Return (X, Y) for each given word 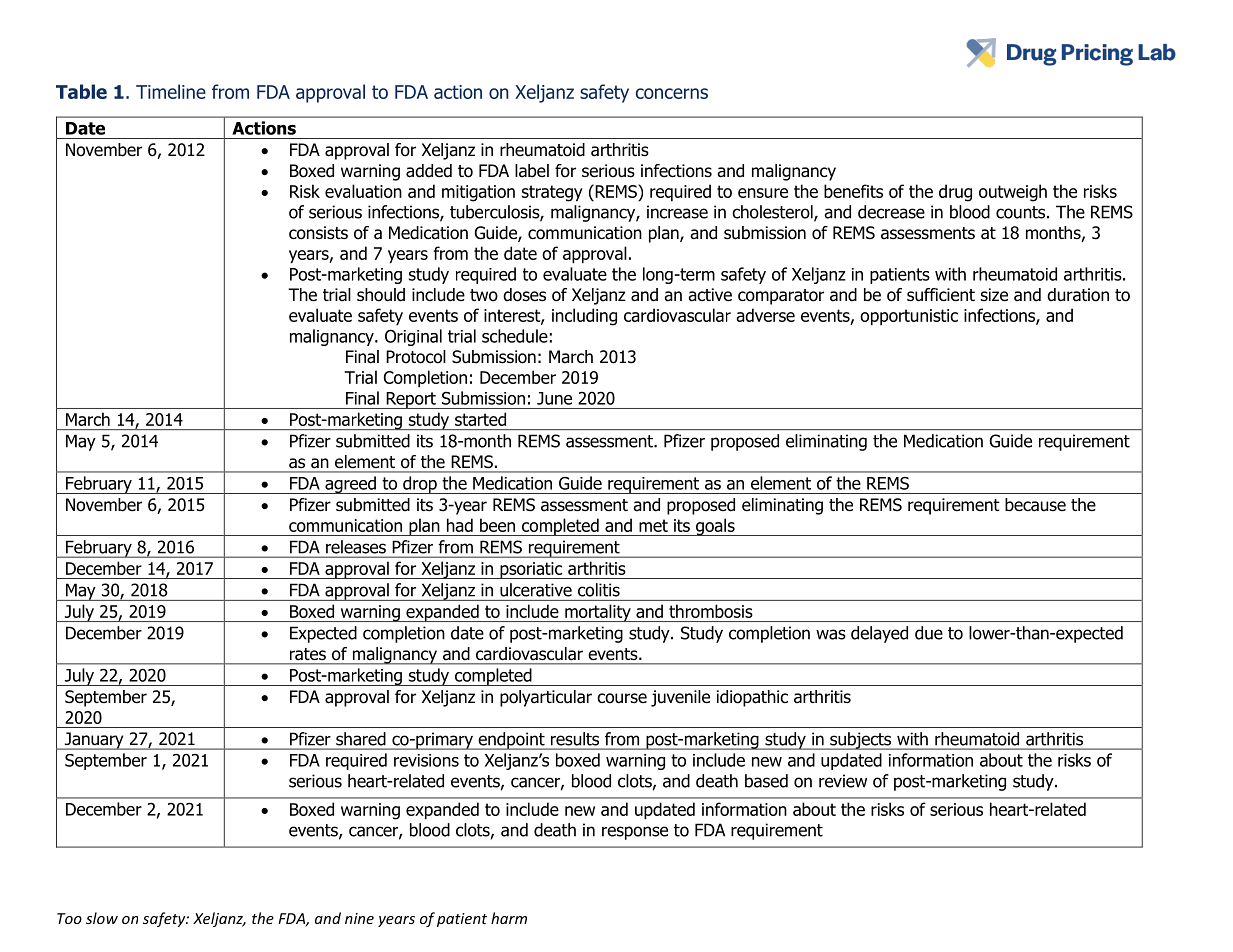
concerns (672, 93)
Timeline (171, 91)
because (1035, 505)
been (497, 525)
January (94, 741)
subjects (861, 741)
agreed (350, 485)
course (622, 698)
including (584, 317)
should (381, 295)
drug (955, 193)
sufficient (941, 295)
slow (102, 918)
